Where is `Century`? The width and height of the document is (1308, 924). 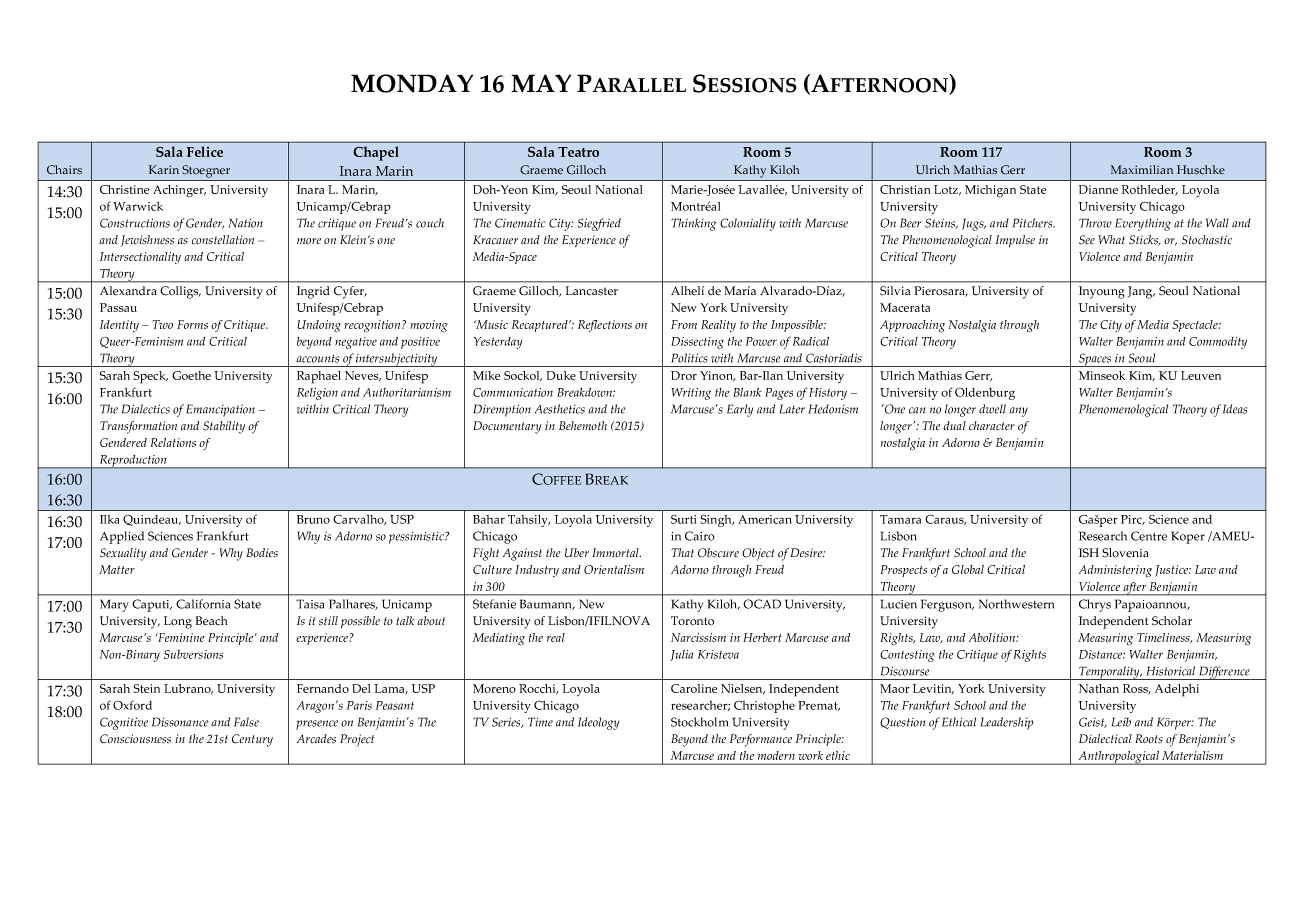 Century is located at coordinates (252, 740).
